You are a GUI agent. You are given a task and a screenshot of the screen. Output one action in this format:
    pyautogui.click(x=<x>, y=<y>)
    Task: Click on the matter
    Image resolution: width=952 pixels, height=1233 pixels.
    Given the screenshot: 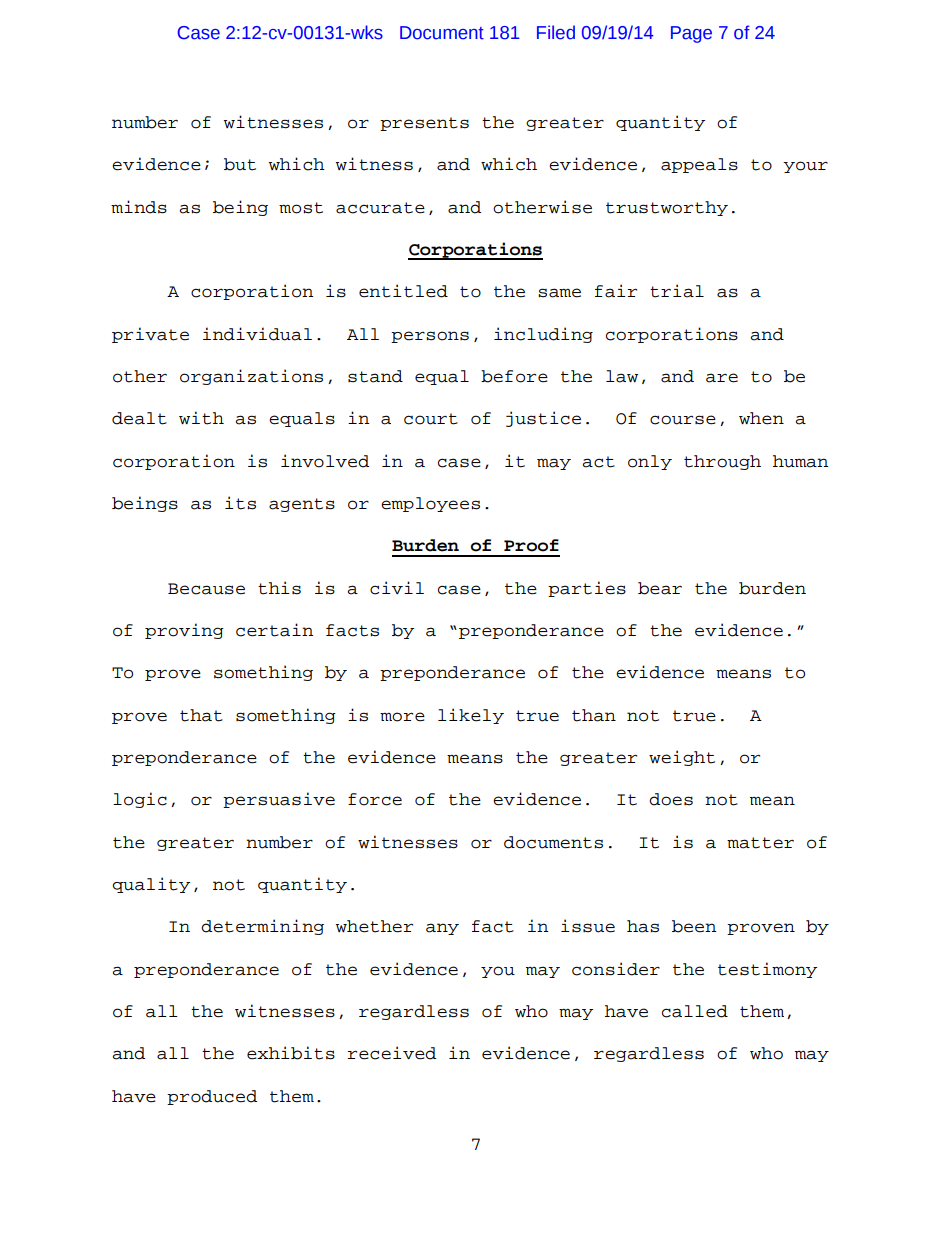 What is the action you would take?
    pyautogui.click(x=760, y=843)
